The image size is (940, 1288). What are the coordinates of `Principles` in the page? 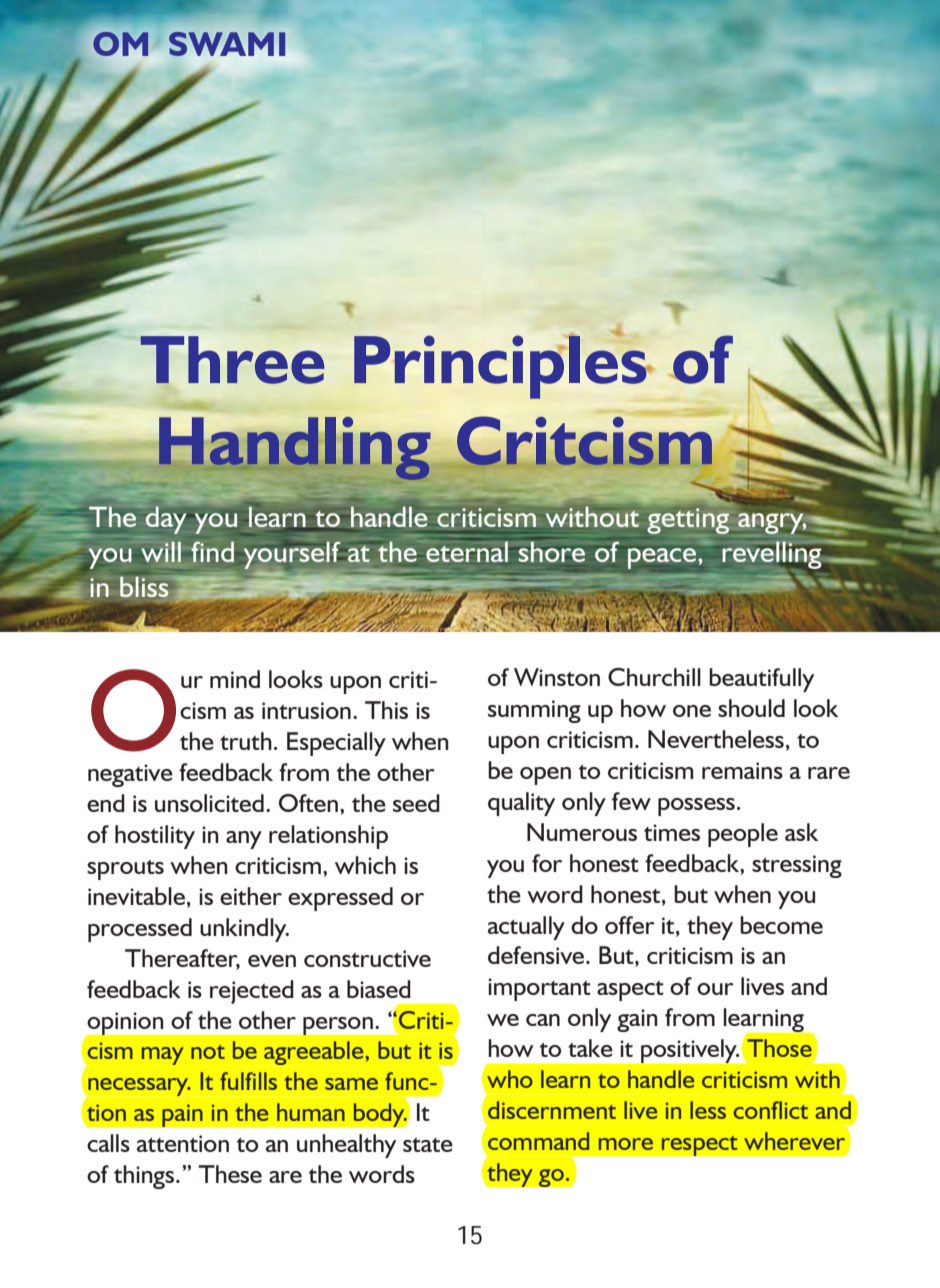 It's located at (501, 366).
